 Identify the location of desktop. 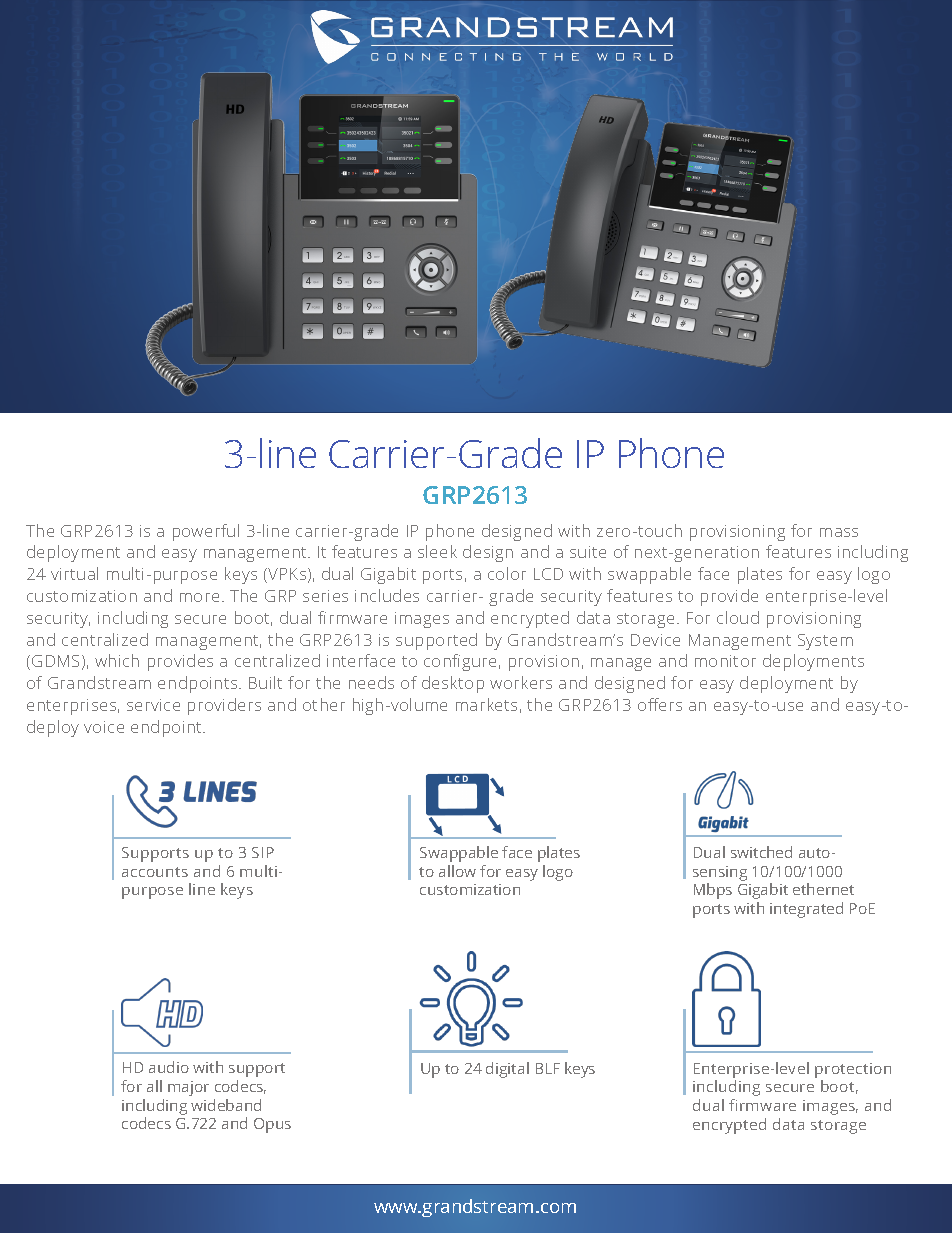
(453, 684).
